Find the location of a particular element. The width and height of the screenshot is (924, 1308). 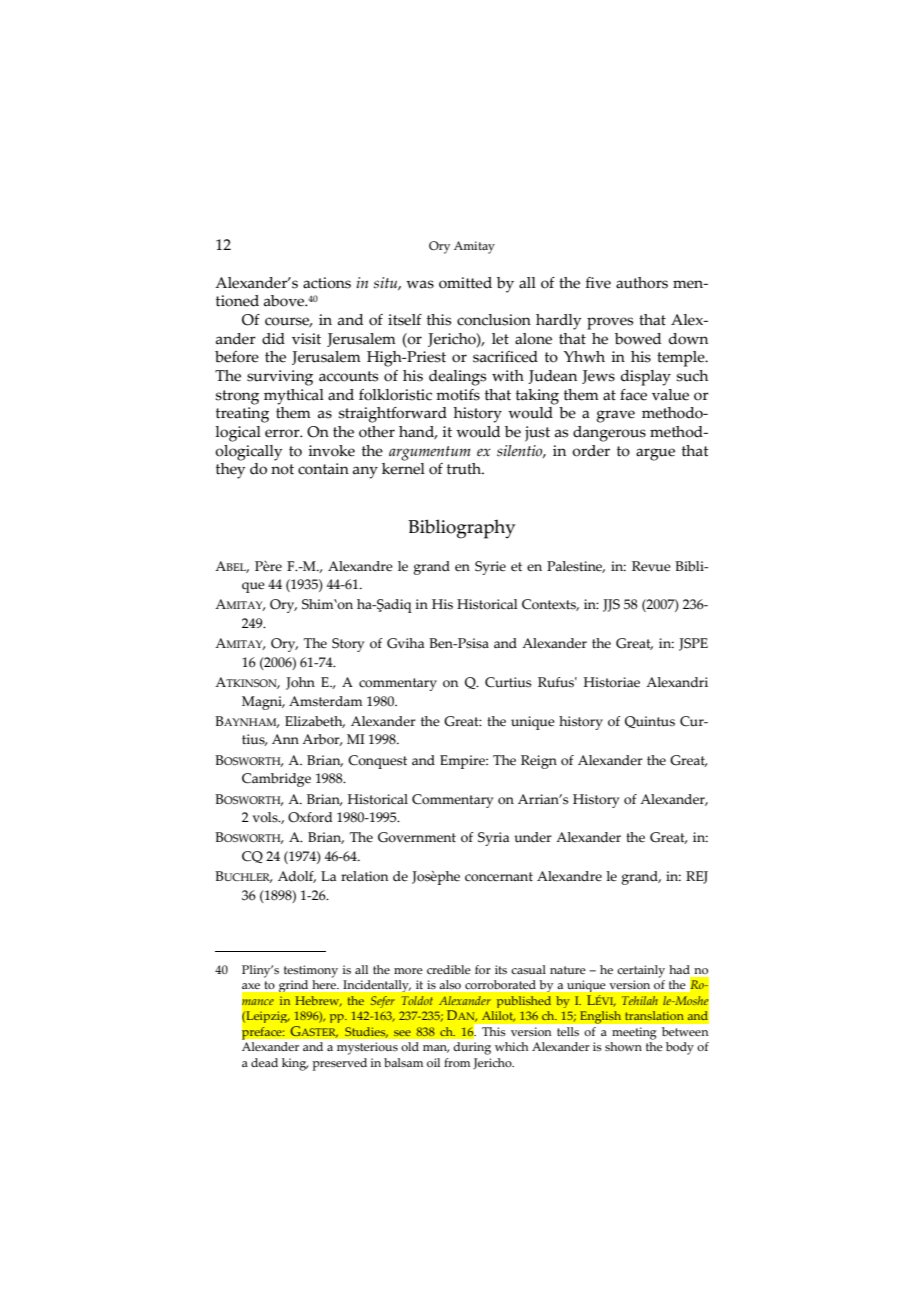

Palestine is located at coordinates (576, 567).
